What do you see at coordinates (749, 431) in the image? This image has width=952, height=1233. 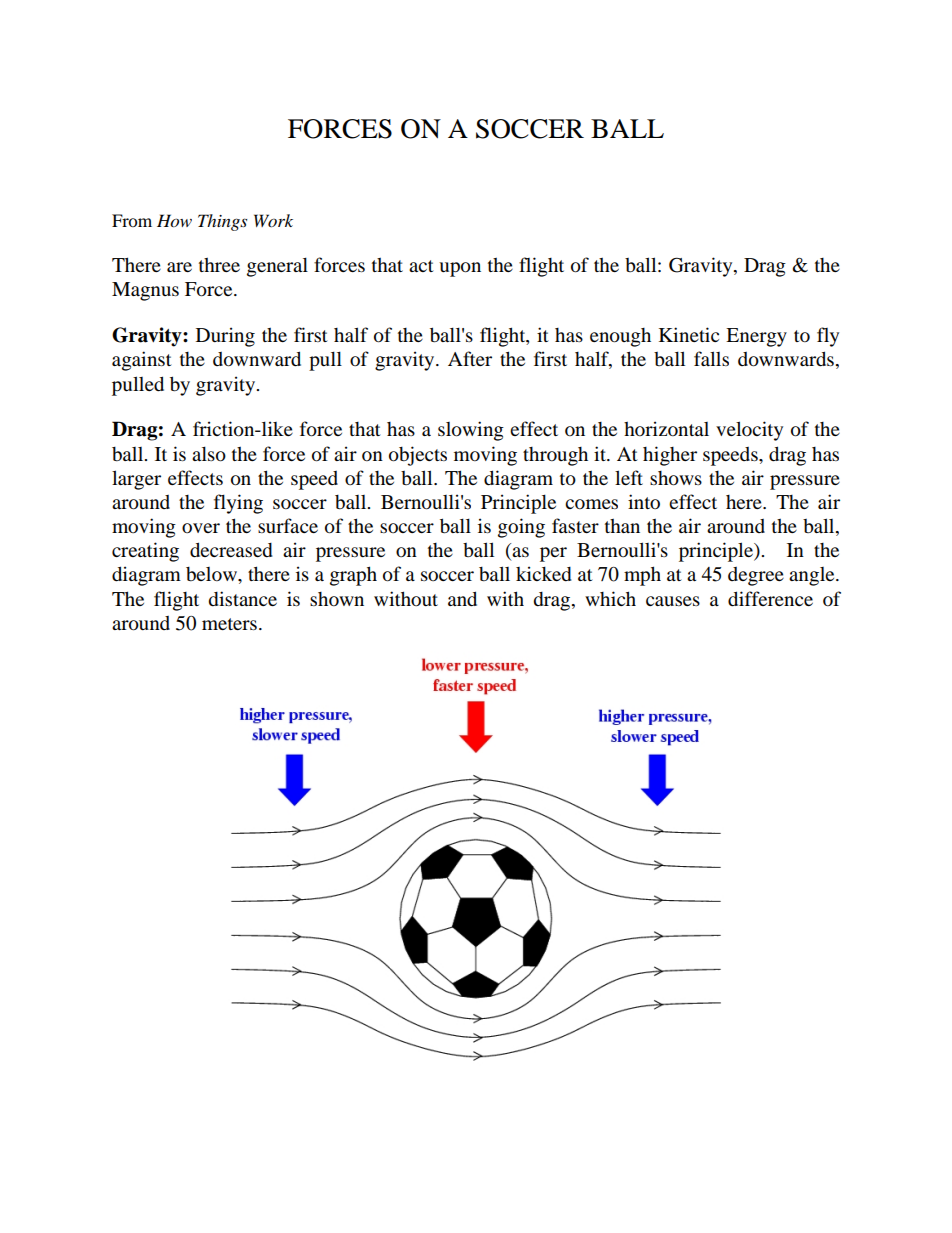 I see `velocity` at bounding box center [749, 431].
